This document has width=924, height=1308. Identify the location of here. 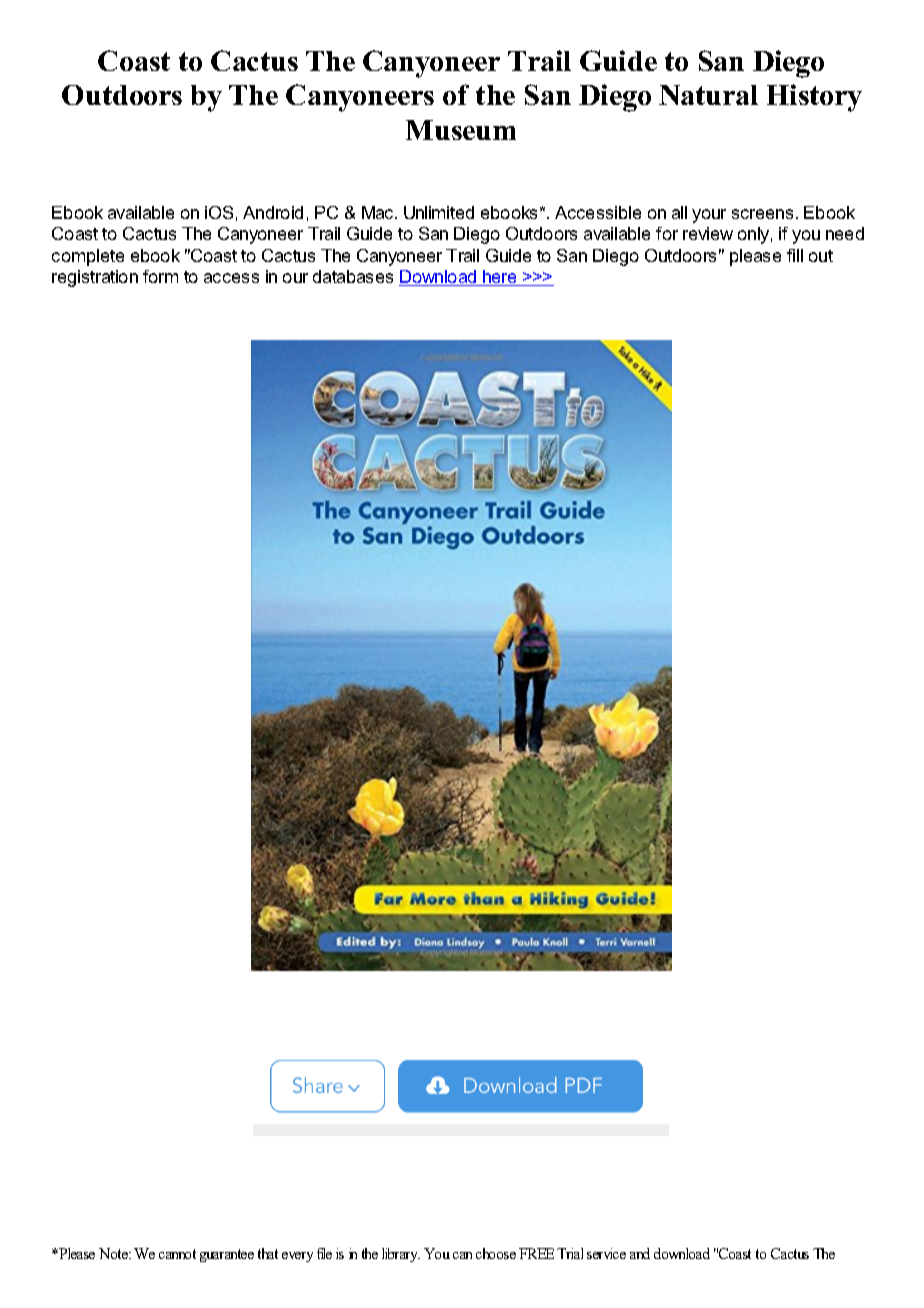
(500, 278).
